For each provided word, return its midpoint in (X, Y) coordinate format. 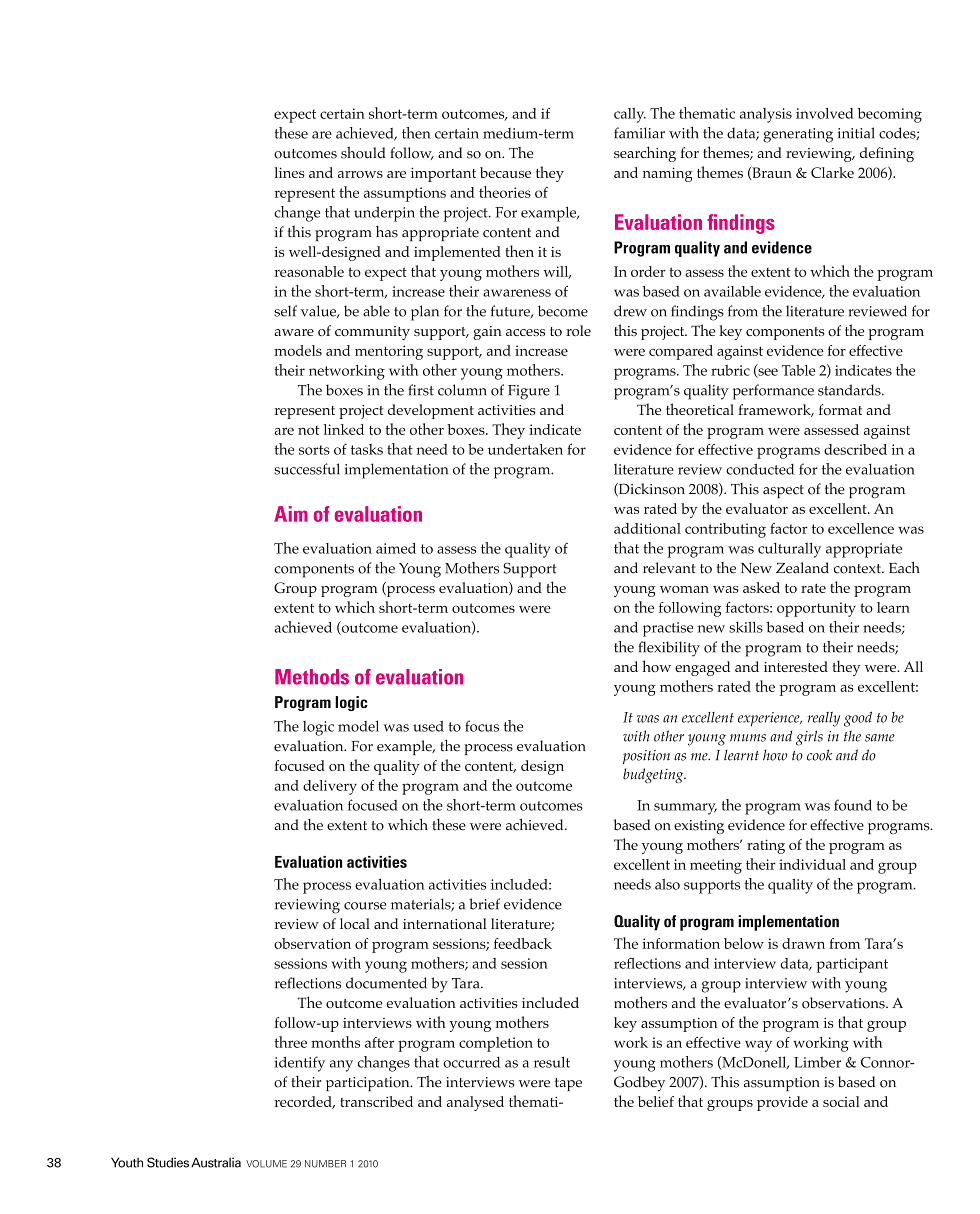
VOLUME (266, 1164)
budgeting (654, 775)
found (853, 805)
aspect (783, 491)
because (505, 172)
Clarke (832, 172)
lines (289, 172)
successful (307, 469)
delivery (330, 787)
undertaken (525, 449)
